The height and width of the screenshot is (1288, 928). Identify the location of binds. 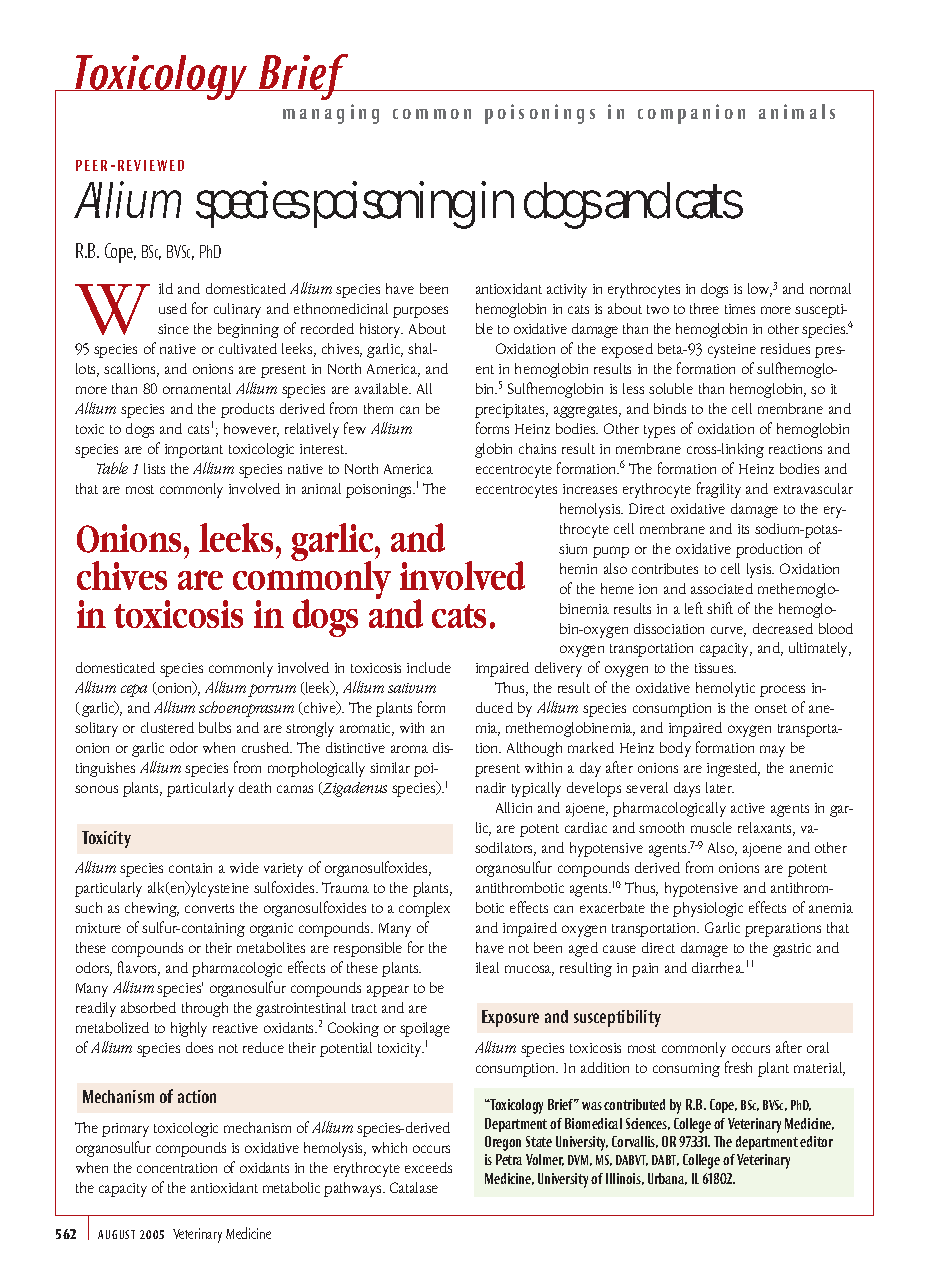
(670, 408).
